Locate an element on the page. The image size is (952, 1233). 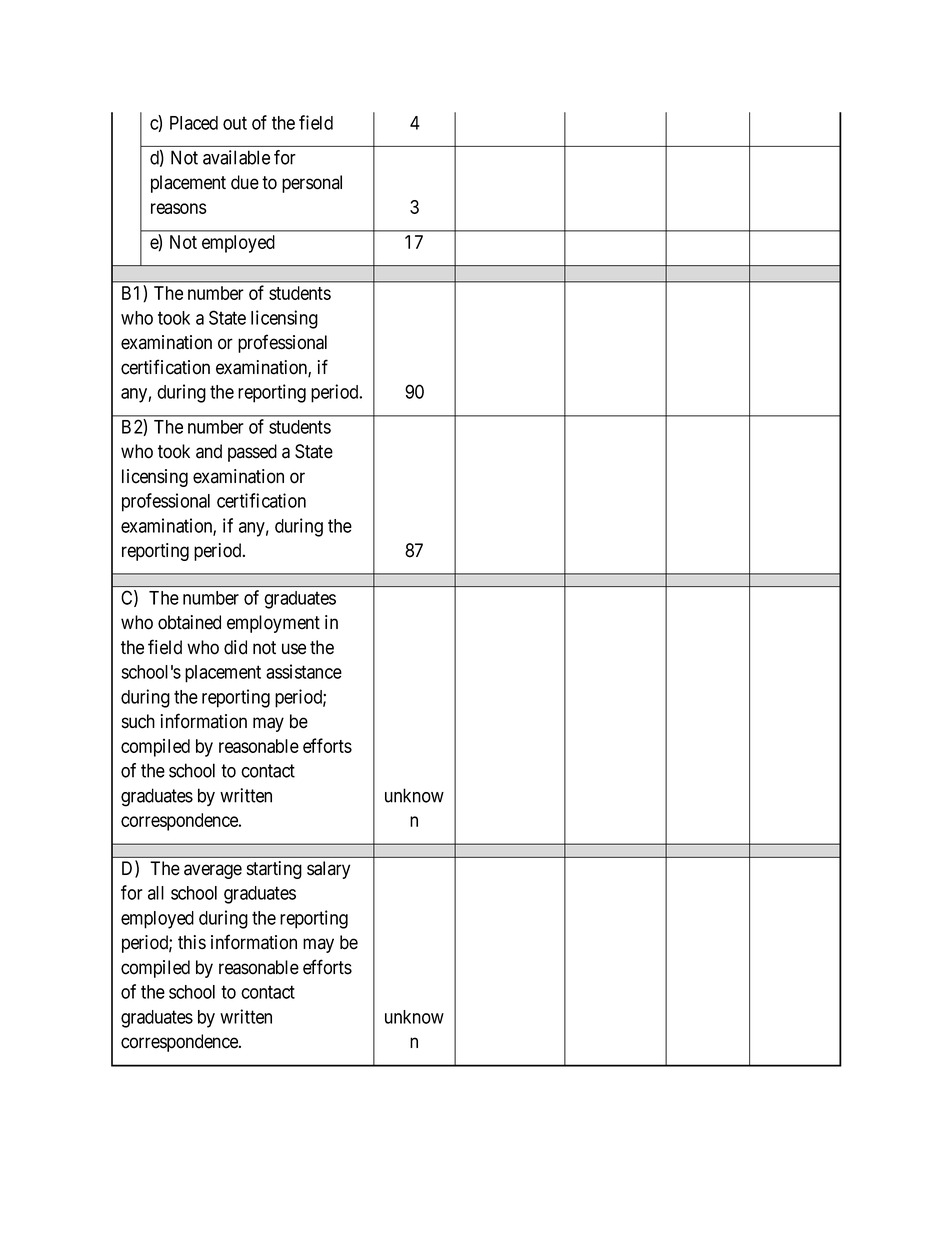
such is located at coordinates (138, 721).
